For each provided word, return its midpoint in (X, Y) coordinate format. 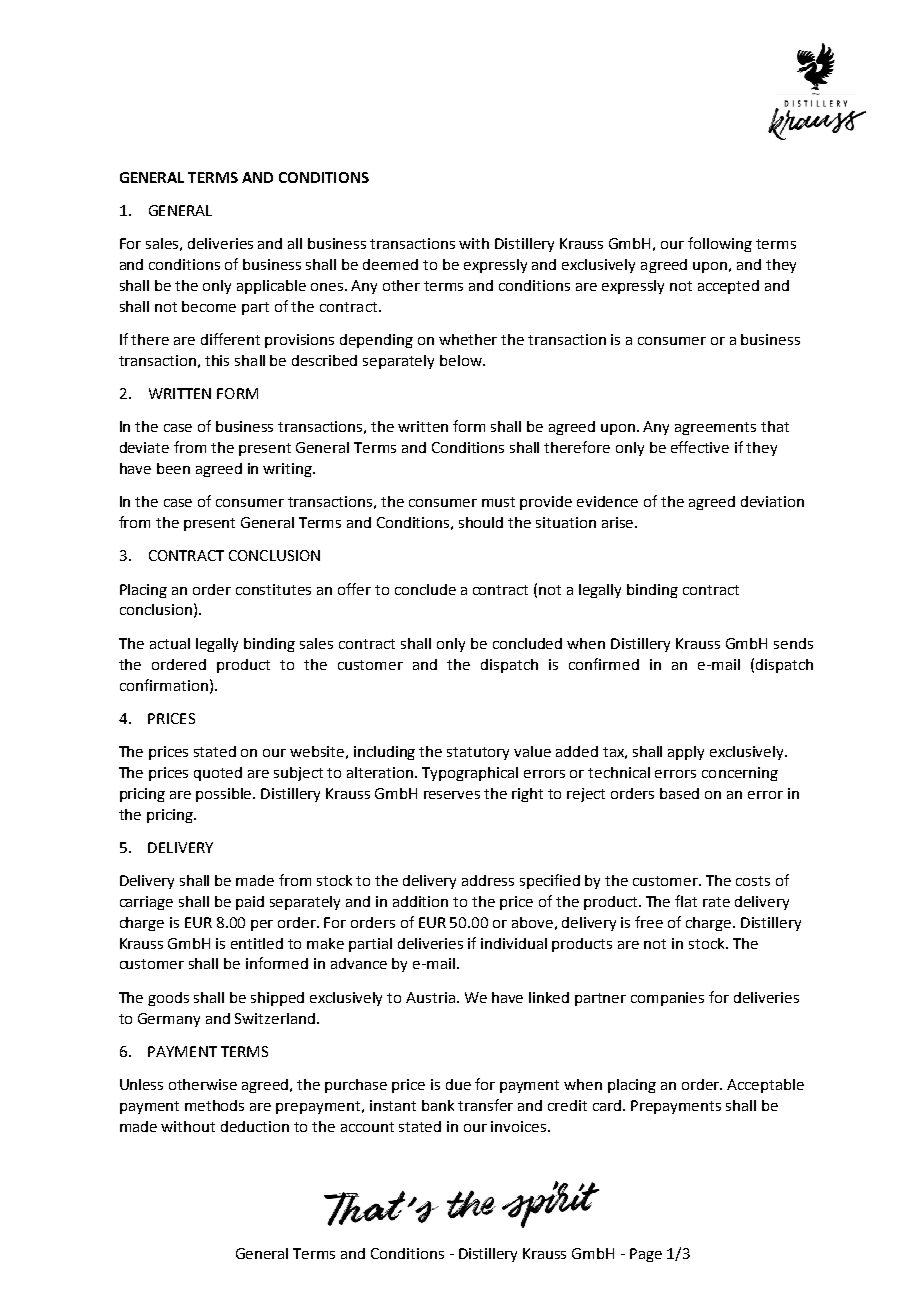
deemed (390, 264)
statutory (478, 753)
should (481, 522)
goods (168, 999)
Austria (430, 997)
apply (686, 753)
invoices (520, 1126)
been (173, 468)
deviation (772, 501)
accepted (728, 287)
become (209, 306)
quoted (218, 774)
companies (667, 999)
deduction (255, 1126)
